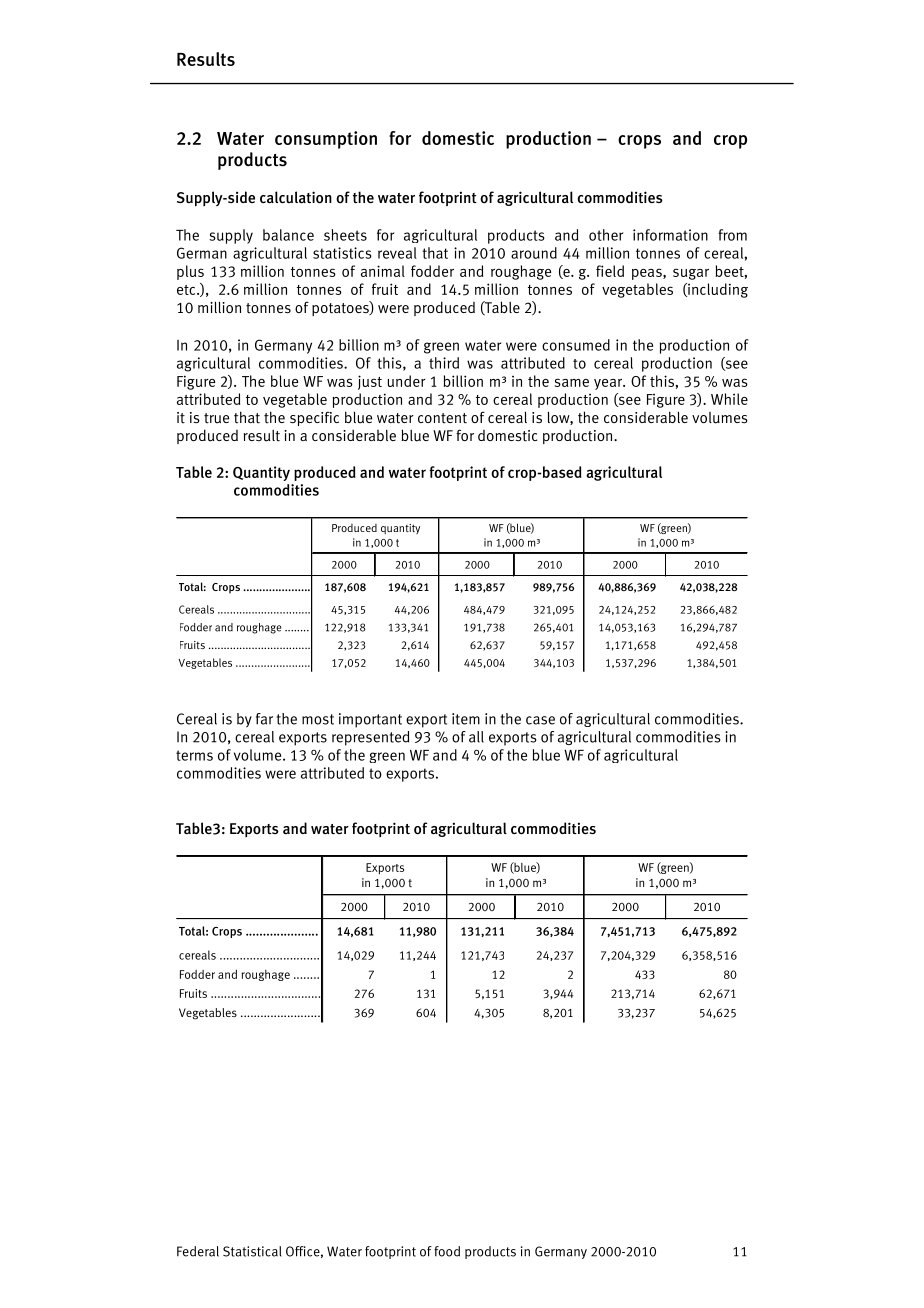 This screenshot has width=924, height=1308. I want to click on reveal, so click(397, 253).
